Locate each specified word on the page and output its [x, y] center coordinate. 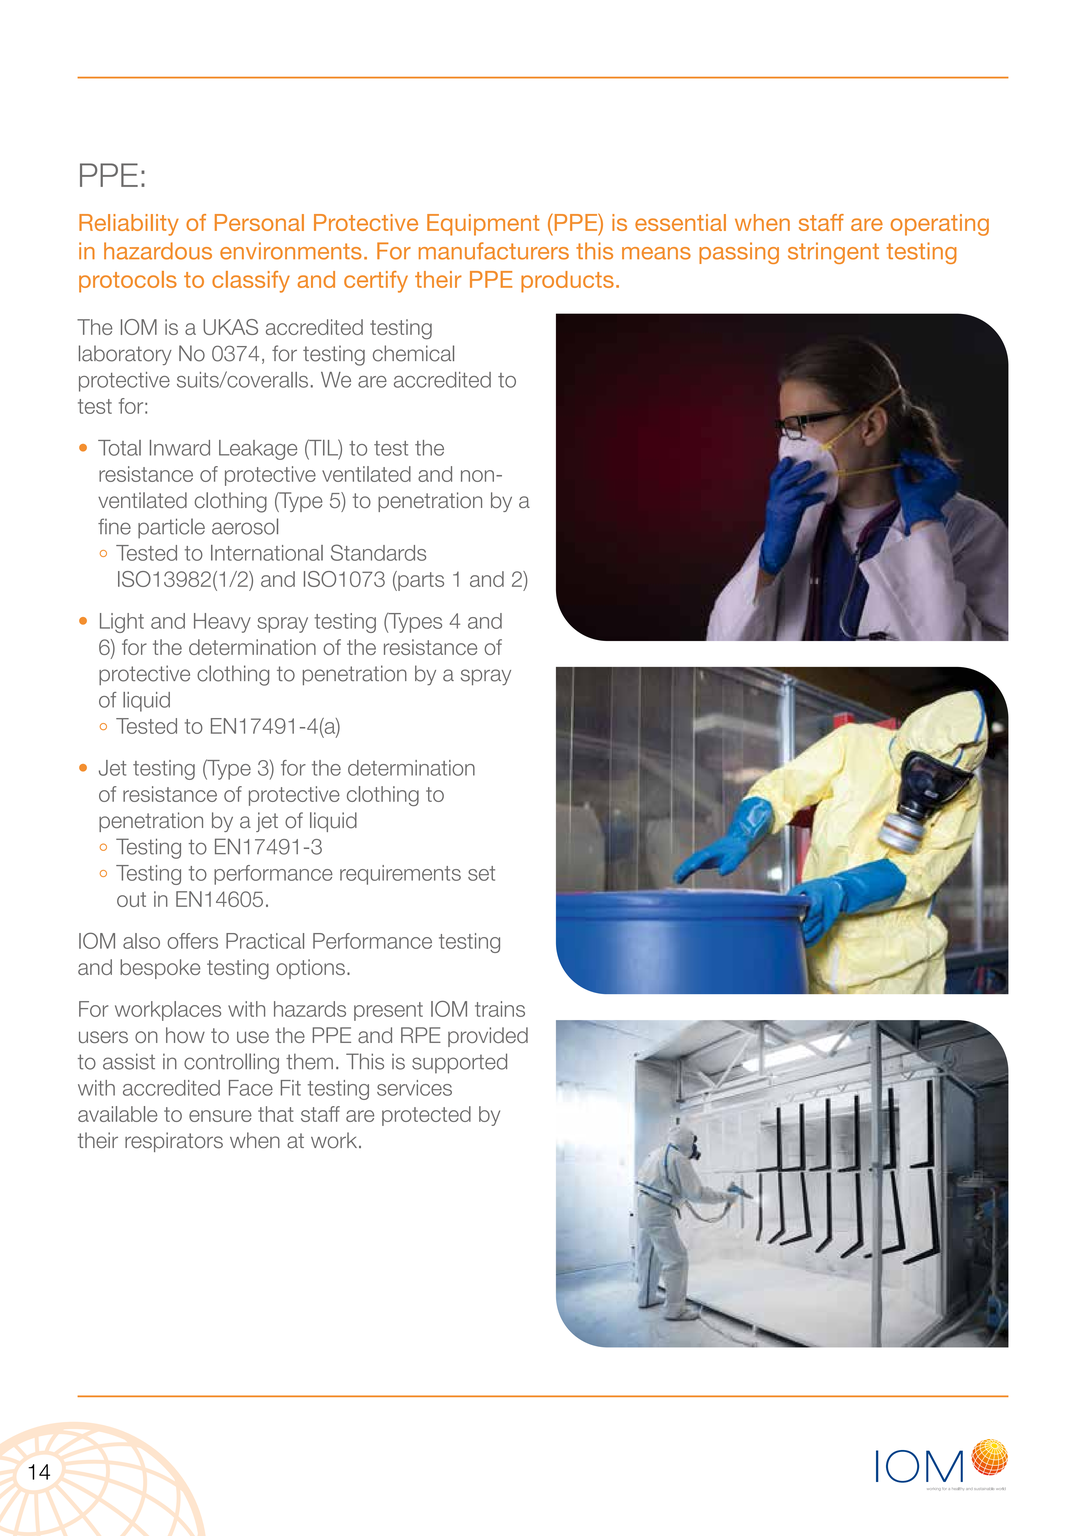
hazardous [158, 251]
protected [426, 1116]
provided [488, 1037]
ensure [220, 1116]
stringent [833, 253]
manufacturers [494, 251]
